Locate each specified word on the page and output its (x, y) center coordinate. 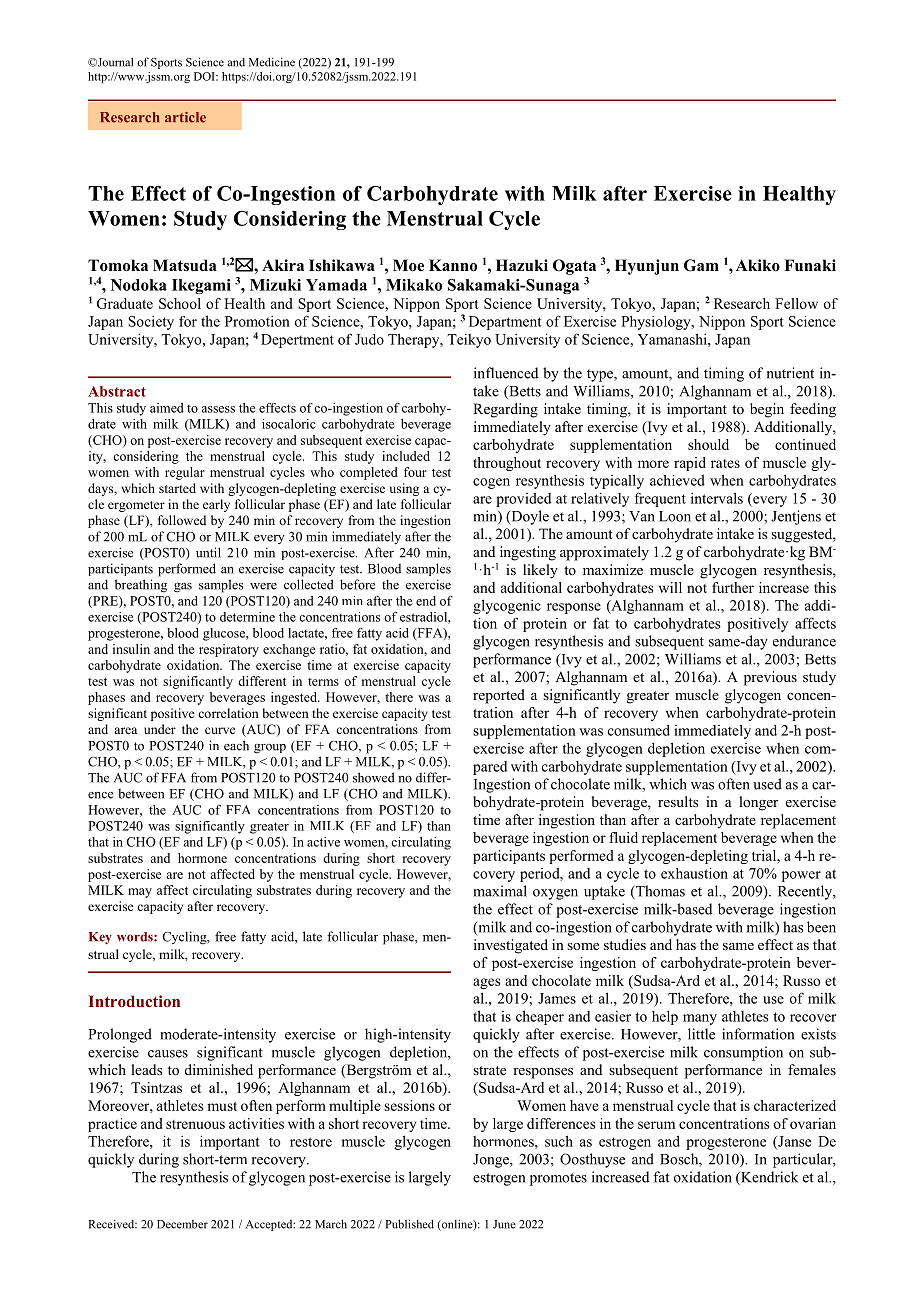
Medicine (272, 62)
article (185, 117)
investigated (511, 946)
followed (182, 520)
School (180, 303)
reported (499, 696)
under (160, 729)
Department (505, 323)
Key (100, 938)
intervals (717, 498)
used (767, 784)
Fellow (796, 303)
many (700, 1019)
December (182, 1224)
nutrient (790, 373)
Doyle (529, 517)
